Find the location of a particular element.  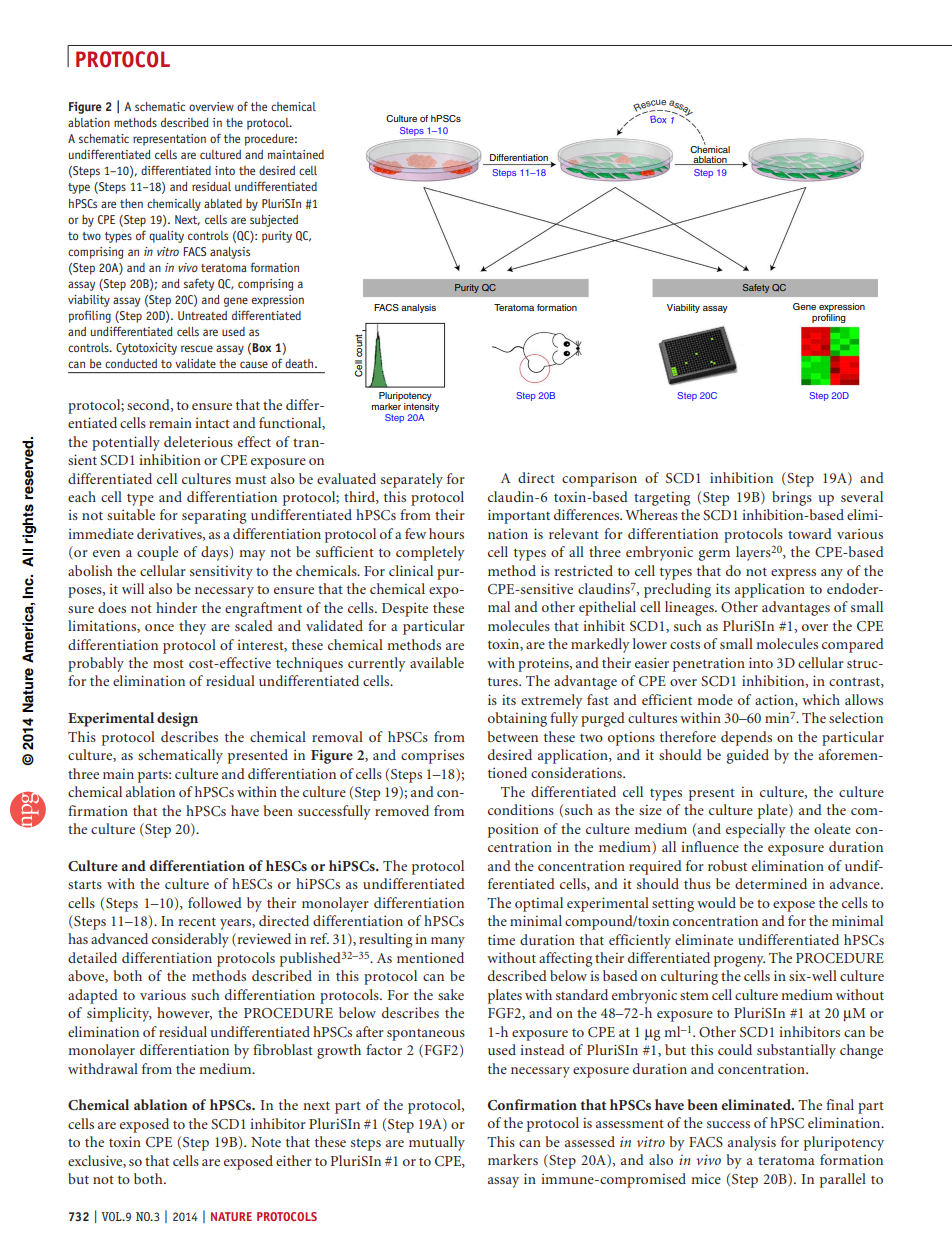

Note is located at coordinates (266, 1142).
